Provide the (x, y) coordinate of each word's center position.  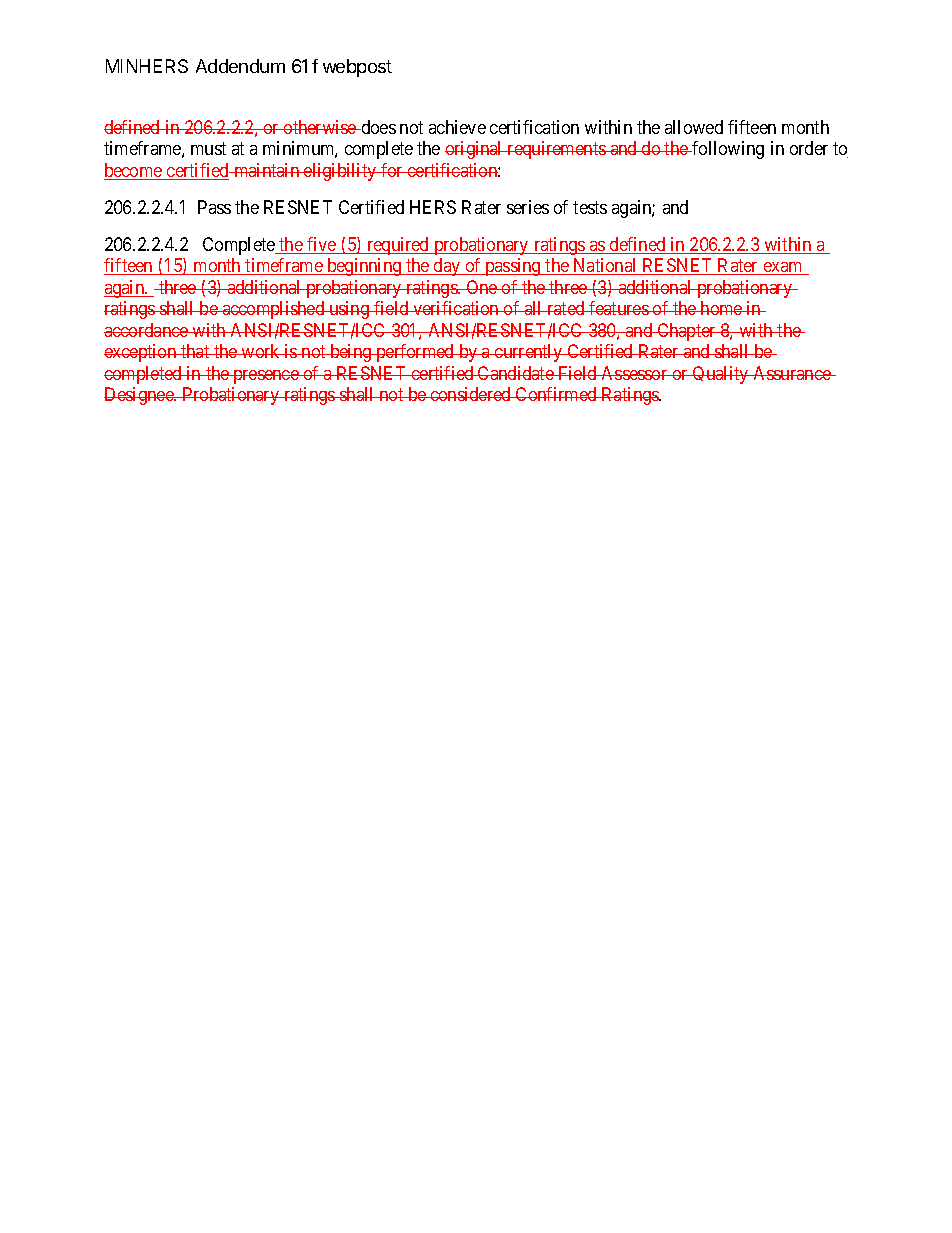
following (727, 150)
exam (783, 268)
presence (265, 377)
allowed (694, 127)
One (482, 287)
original (475, 150)
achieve (457, 127)
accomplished (273, 310)
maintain (267, 170)
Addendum (240, 66)
